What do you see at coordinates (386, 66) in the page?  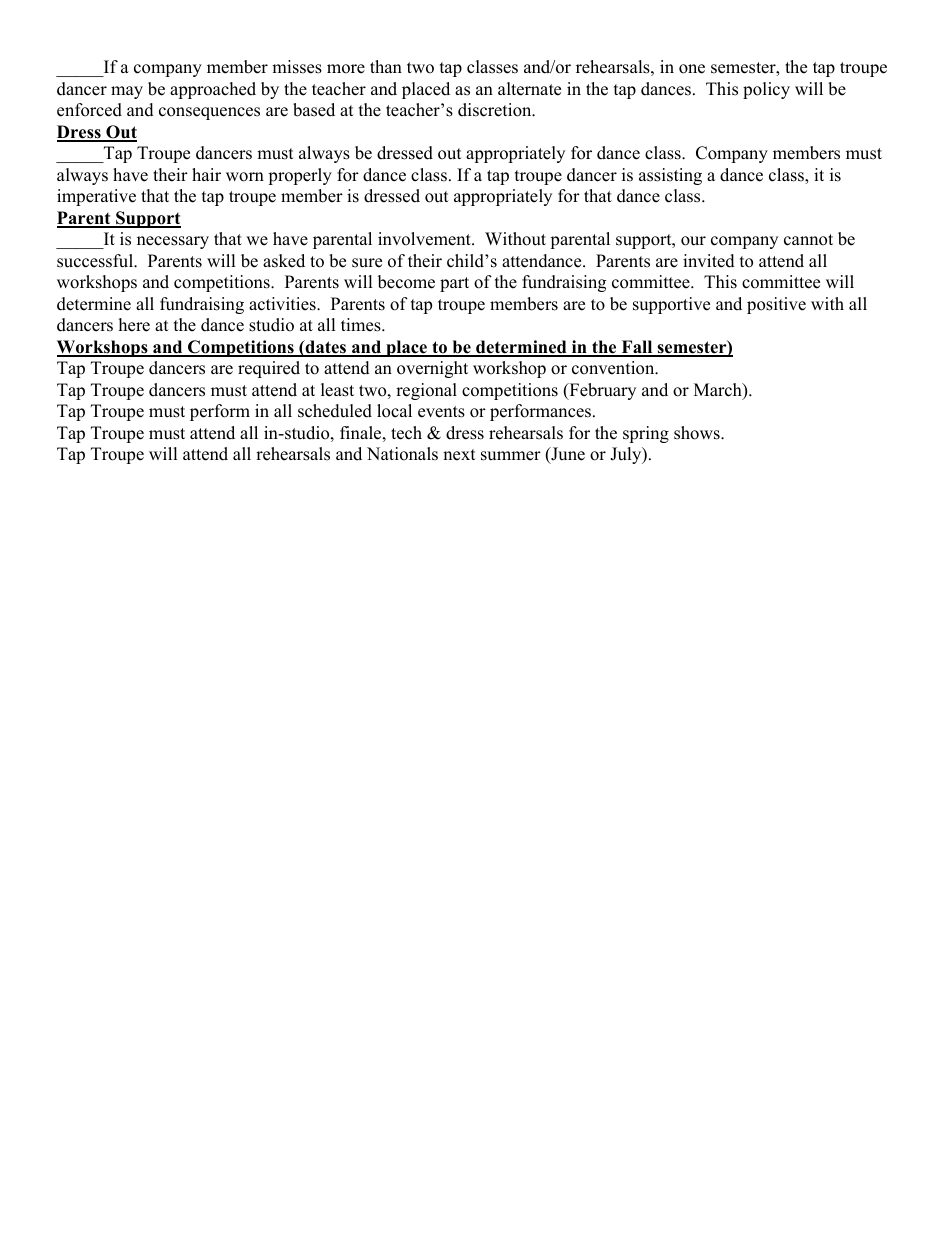 I see `than` at bounding box center [386, 66].
